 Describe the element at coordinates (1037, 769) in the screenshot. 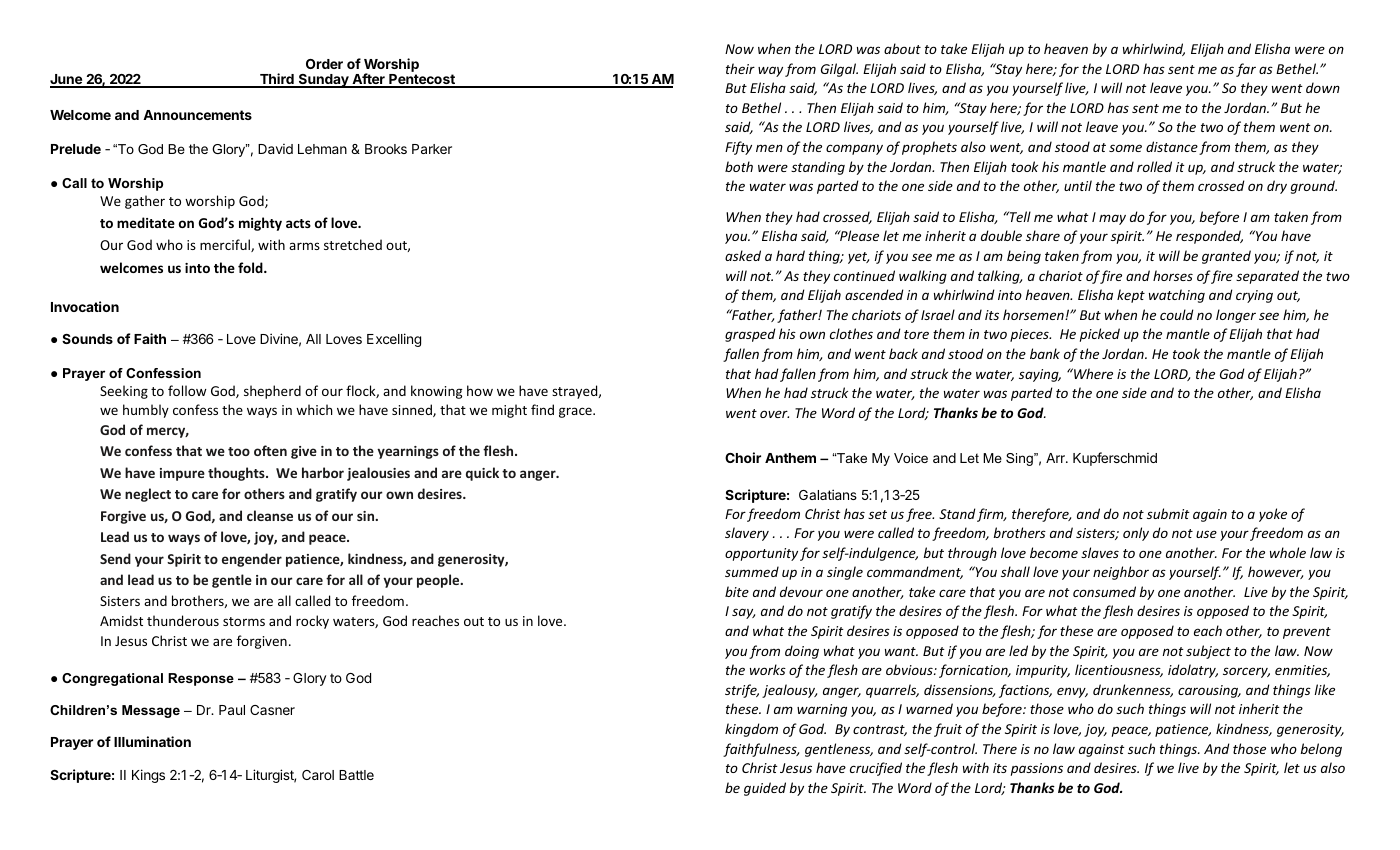

I see `passions` at that location.
